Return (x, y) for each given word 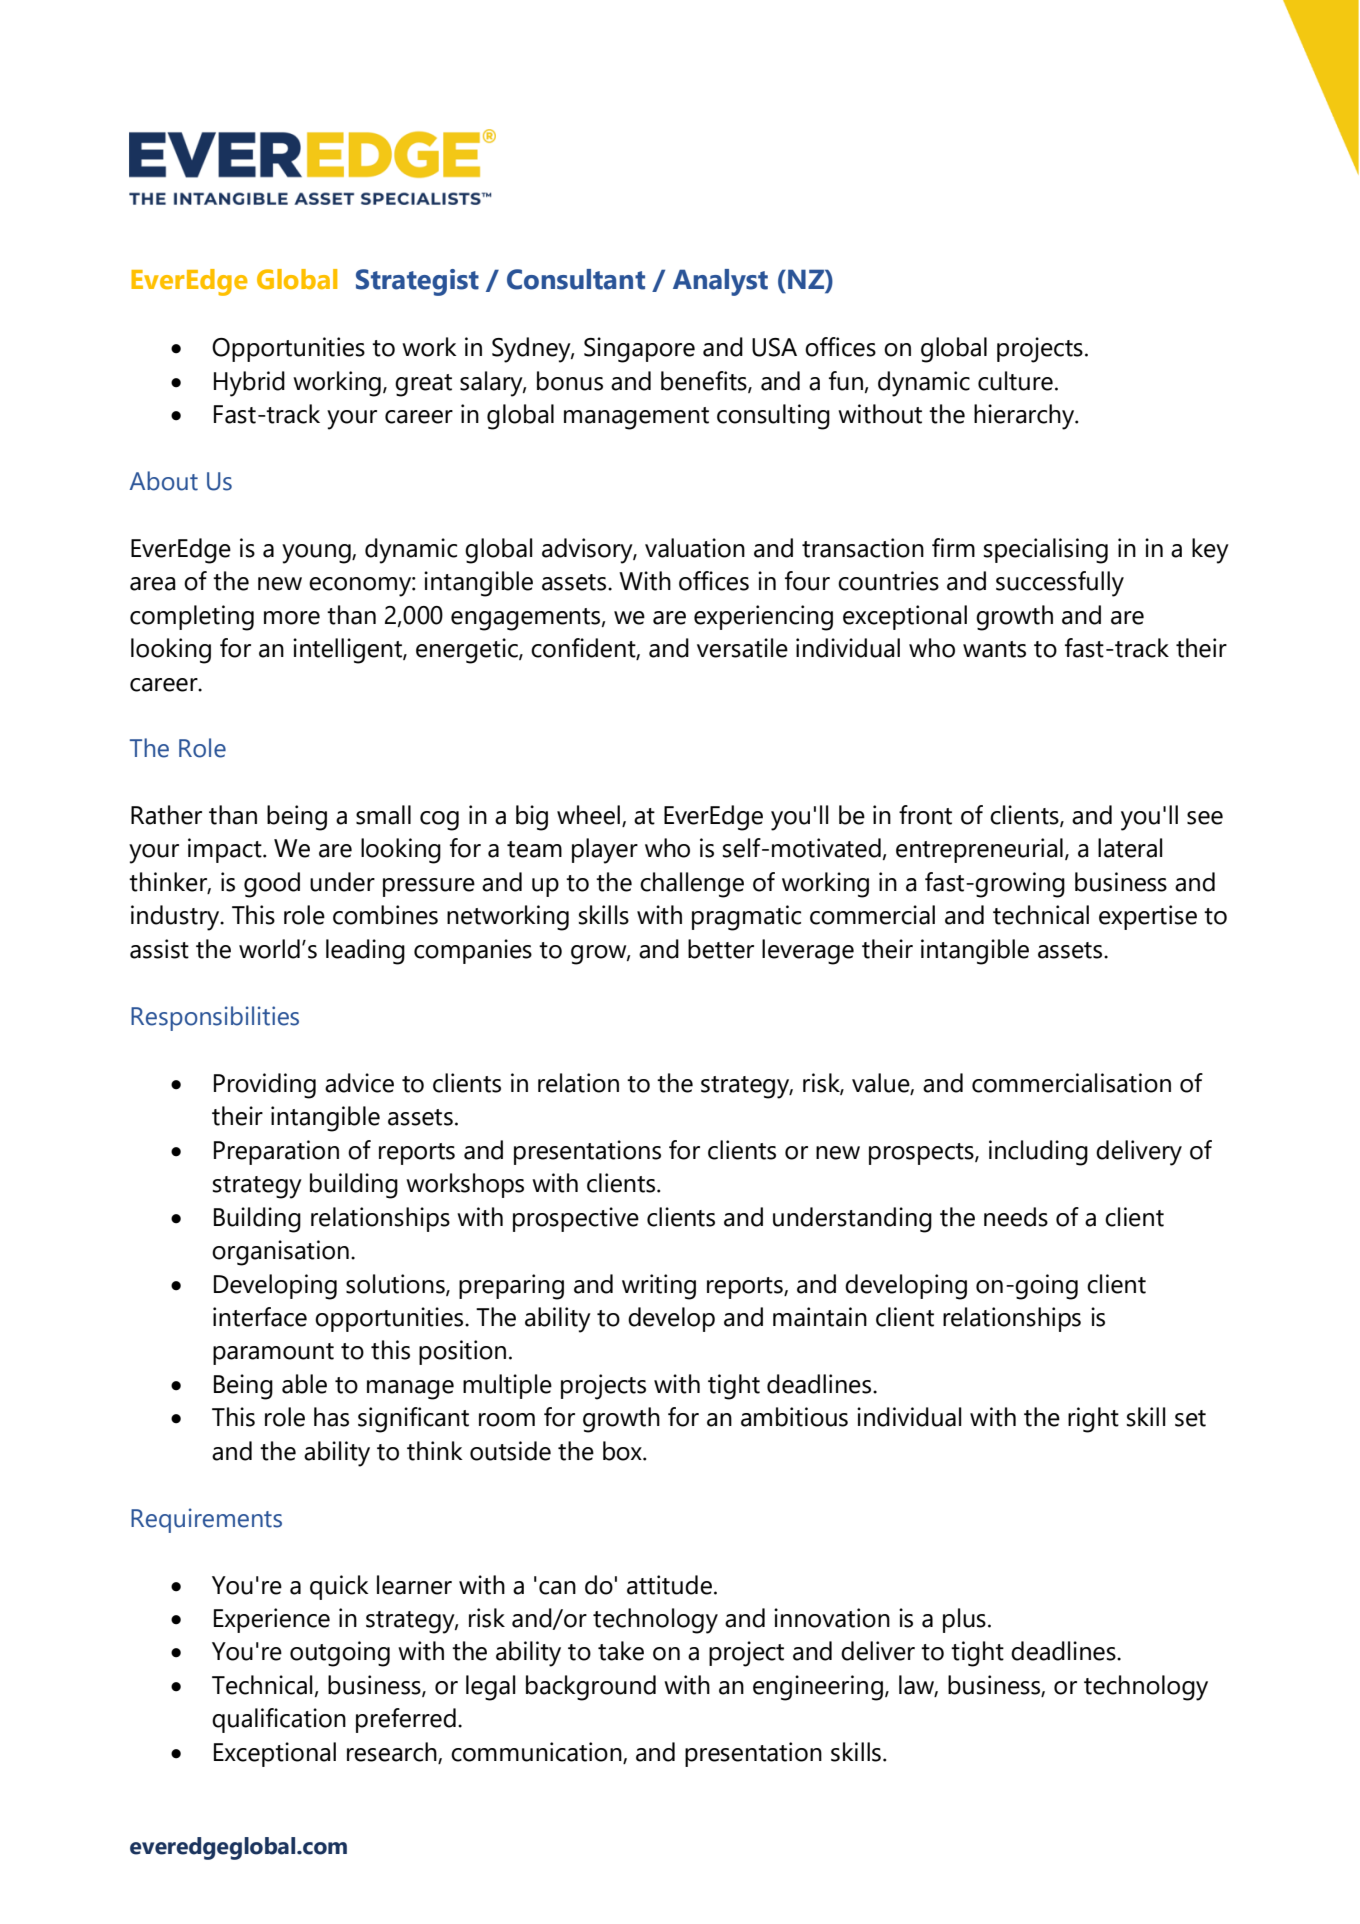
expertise (1148, 917)
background (591, 1688)
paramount (273, 1354)
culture (1015, 381)
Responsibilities (215, 1018)
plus (964, 1620)
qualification (279, 1720)
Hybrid (249, 384)
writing (659, 1287)
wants (994, 649)
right (1093, 1420)
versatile (742, 648)
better (721, 949)
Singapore (639, 350)
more (292, 618)
